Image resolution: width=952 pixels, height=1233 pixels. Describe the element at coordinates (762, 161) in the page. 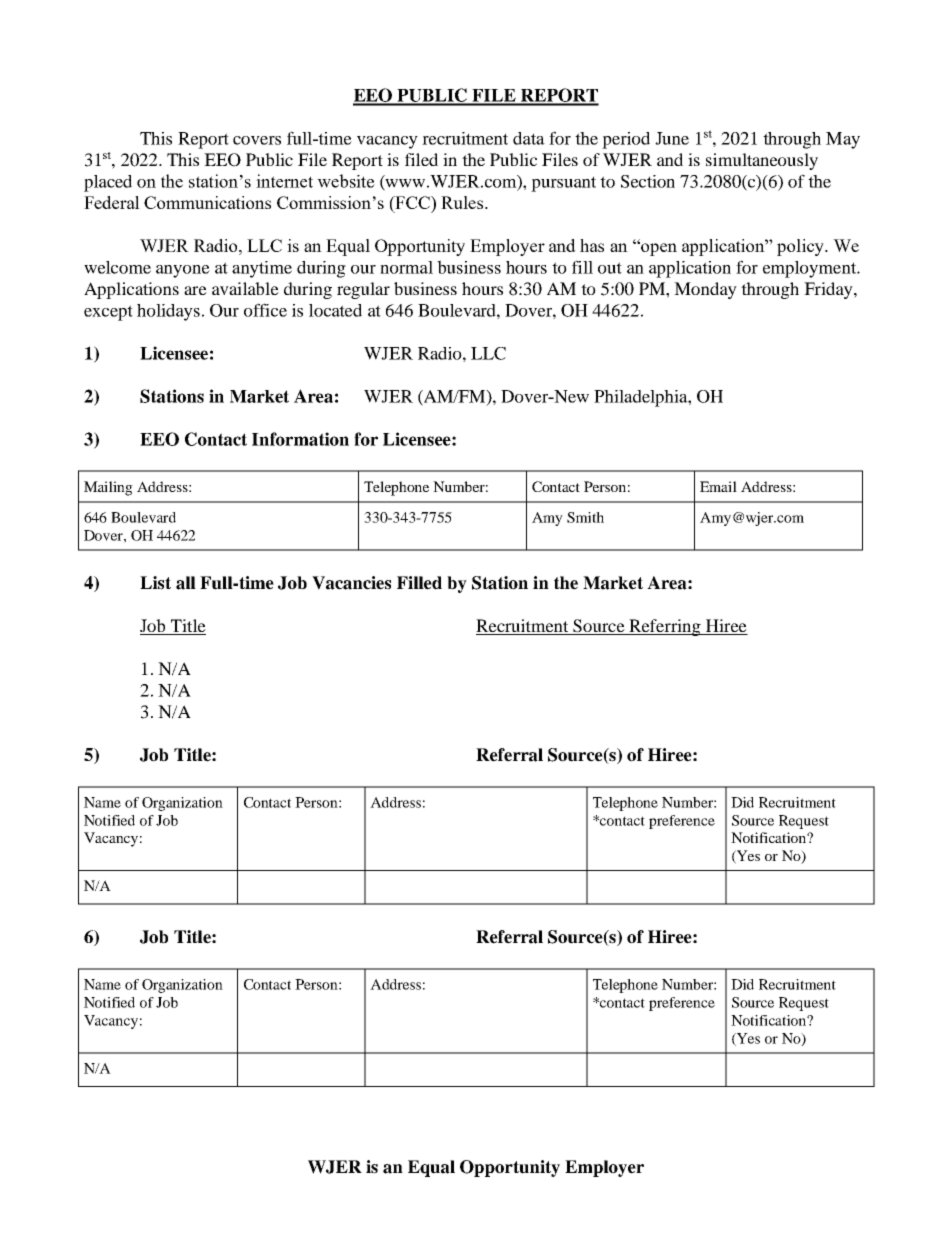

I see `simultaneously` at that location.
